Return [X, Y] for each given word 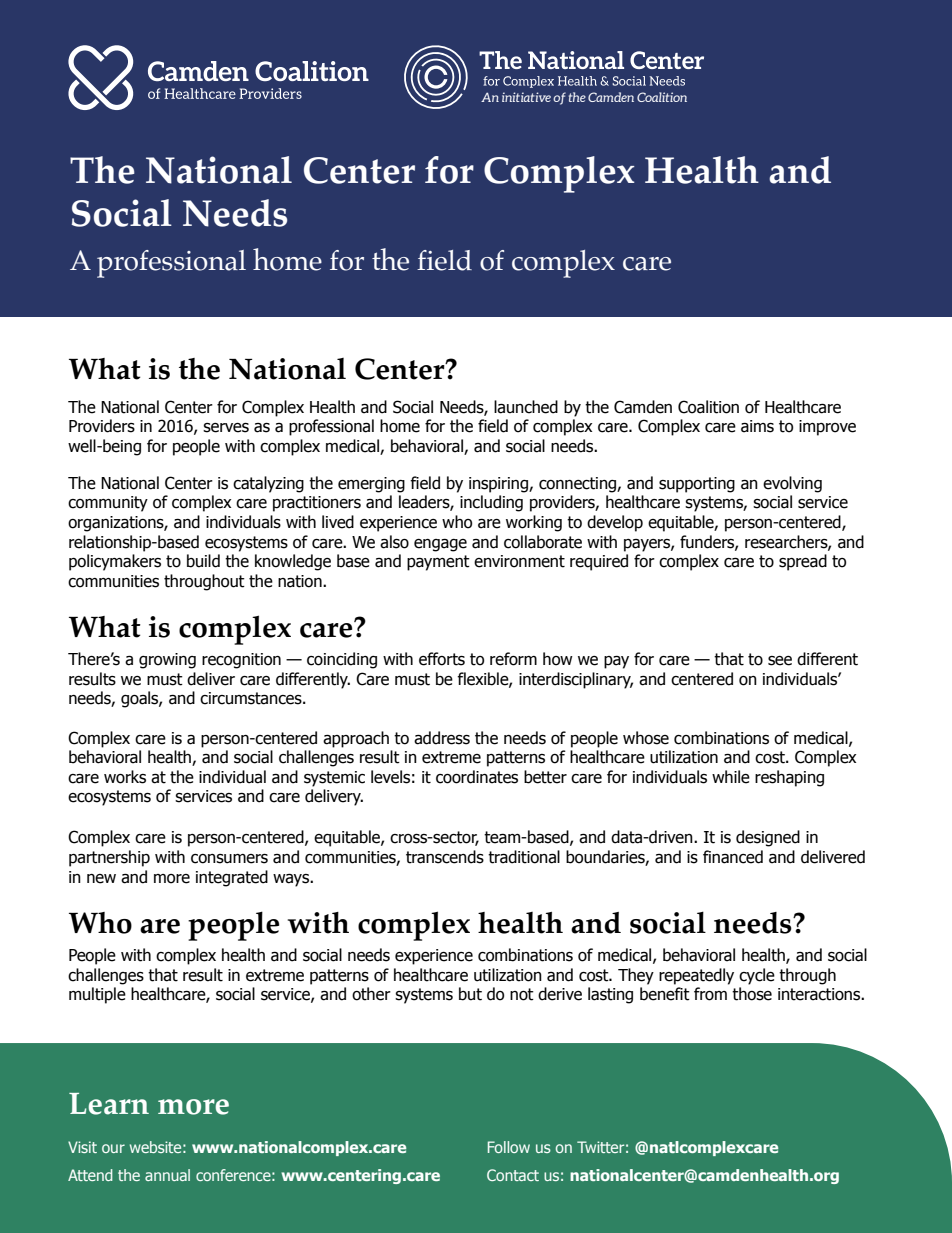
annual [167, 1175]
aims [757, 426]
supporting [697, 485]
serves [226, 428]
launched [526, 407]
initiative [526, 97]
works [125, 777]
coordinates [477, 777]
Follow [509, 1147]
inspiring [499, 485]
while [731, 777]
